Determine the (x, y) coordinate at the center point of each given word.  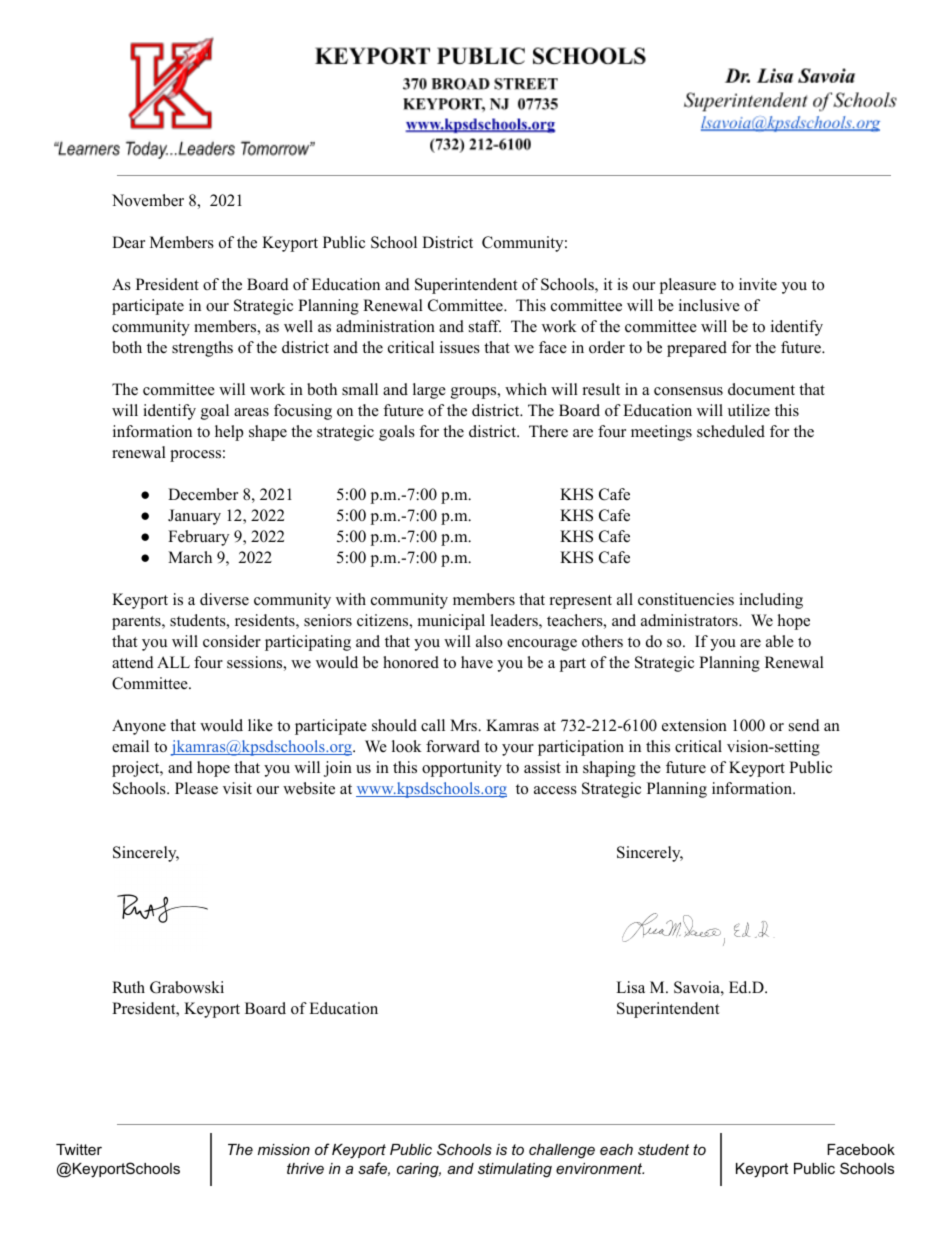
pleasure (688, 286)
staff (485, 326)
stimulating (515, 1170)
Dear (128, 242)
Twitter (79, 1149)
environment (600, 1168)
